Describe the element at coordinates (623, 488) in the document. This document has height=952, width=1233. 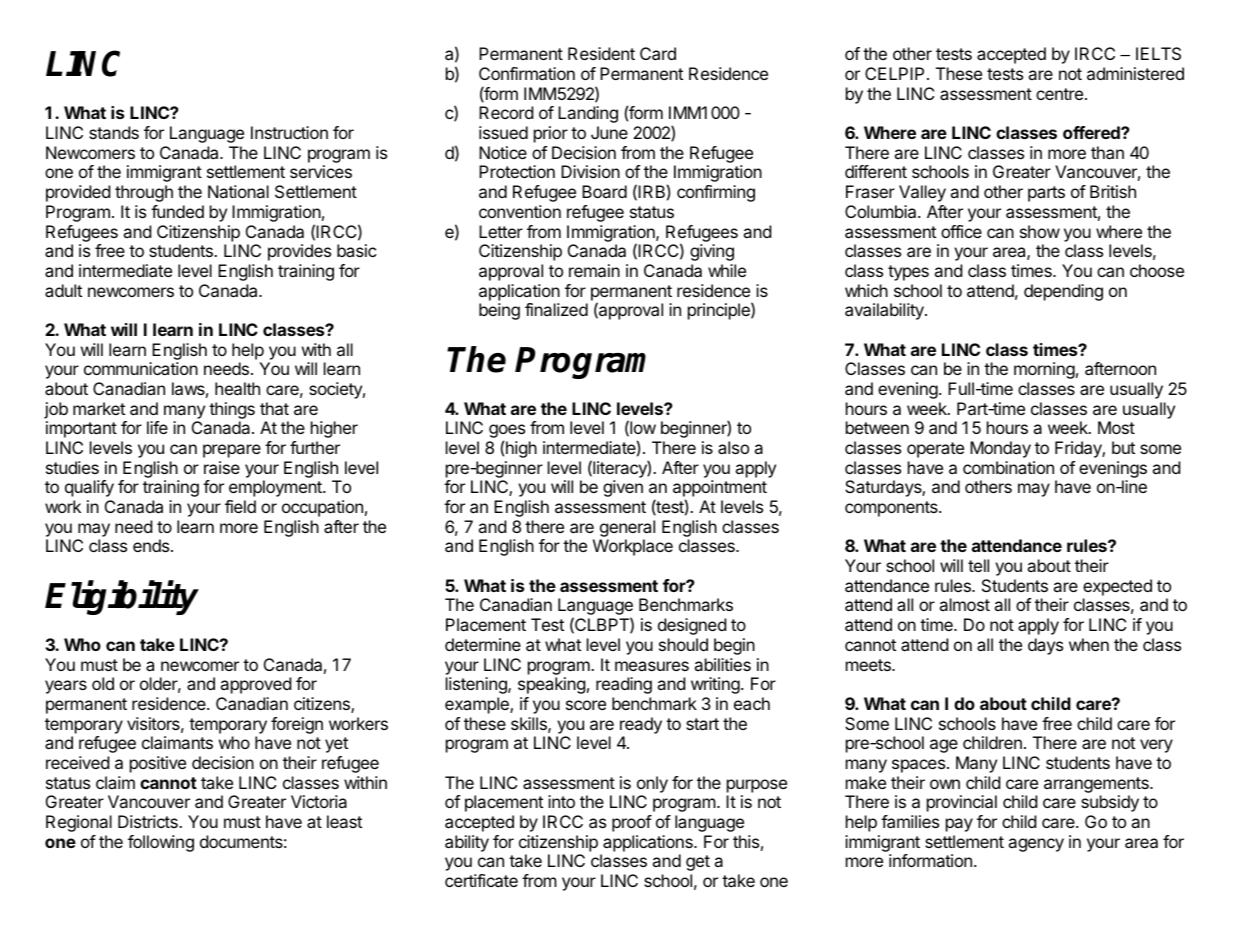
I see `given` at that location.
